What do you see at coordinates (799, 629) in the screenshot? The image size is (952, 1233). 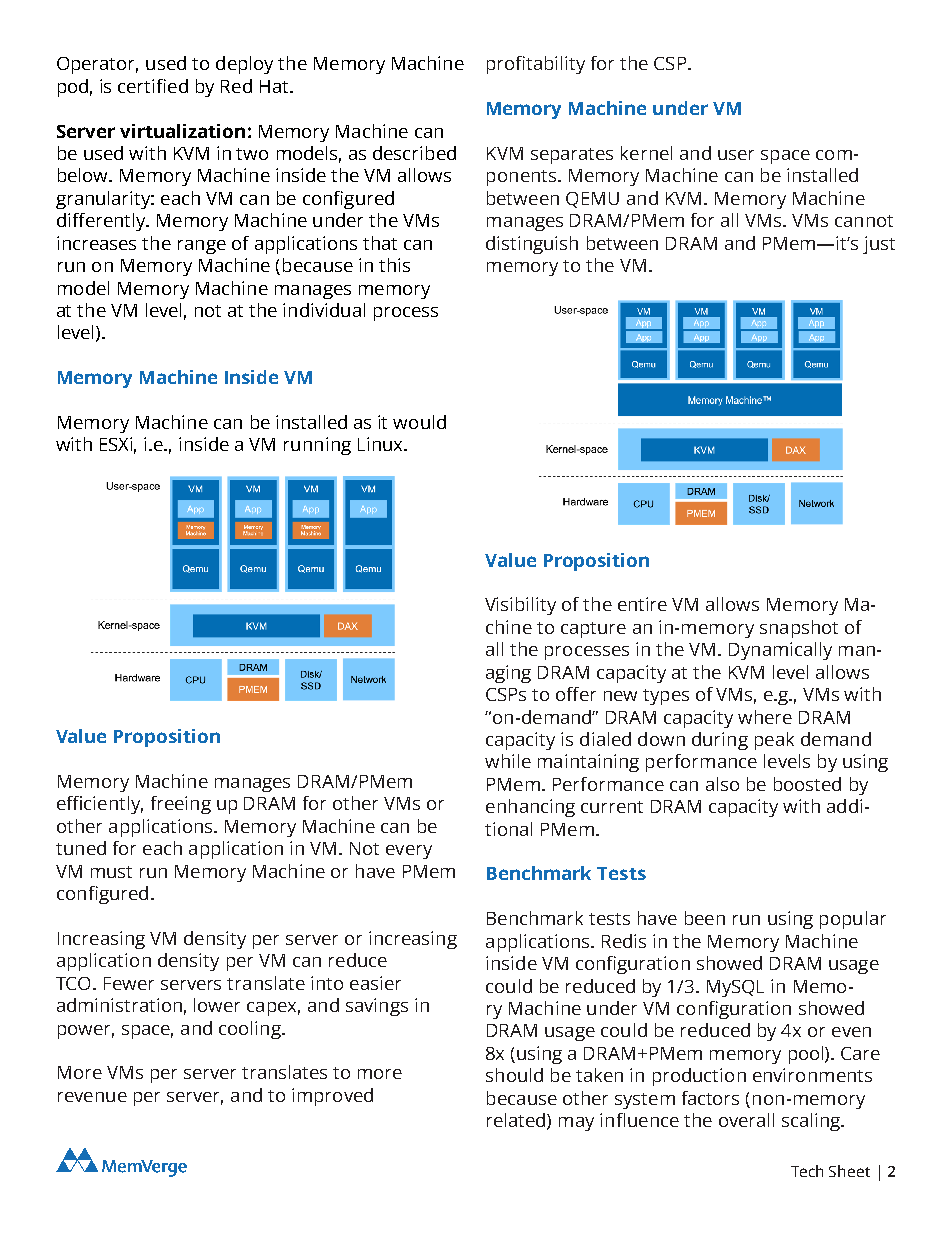 I see `snapshot` at bounding box center [799, 629].
